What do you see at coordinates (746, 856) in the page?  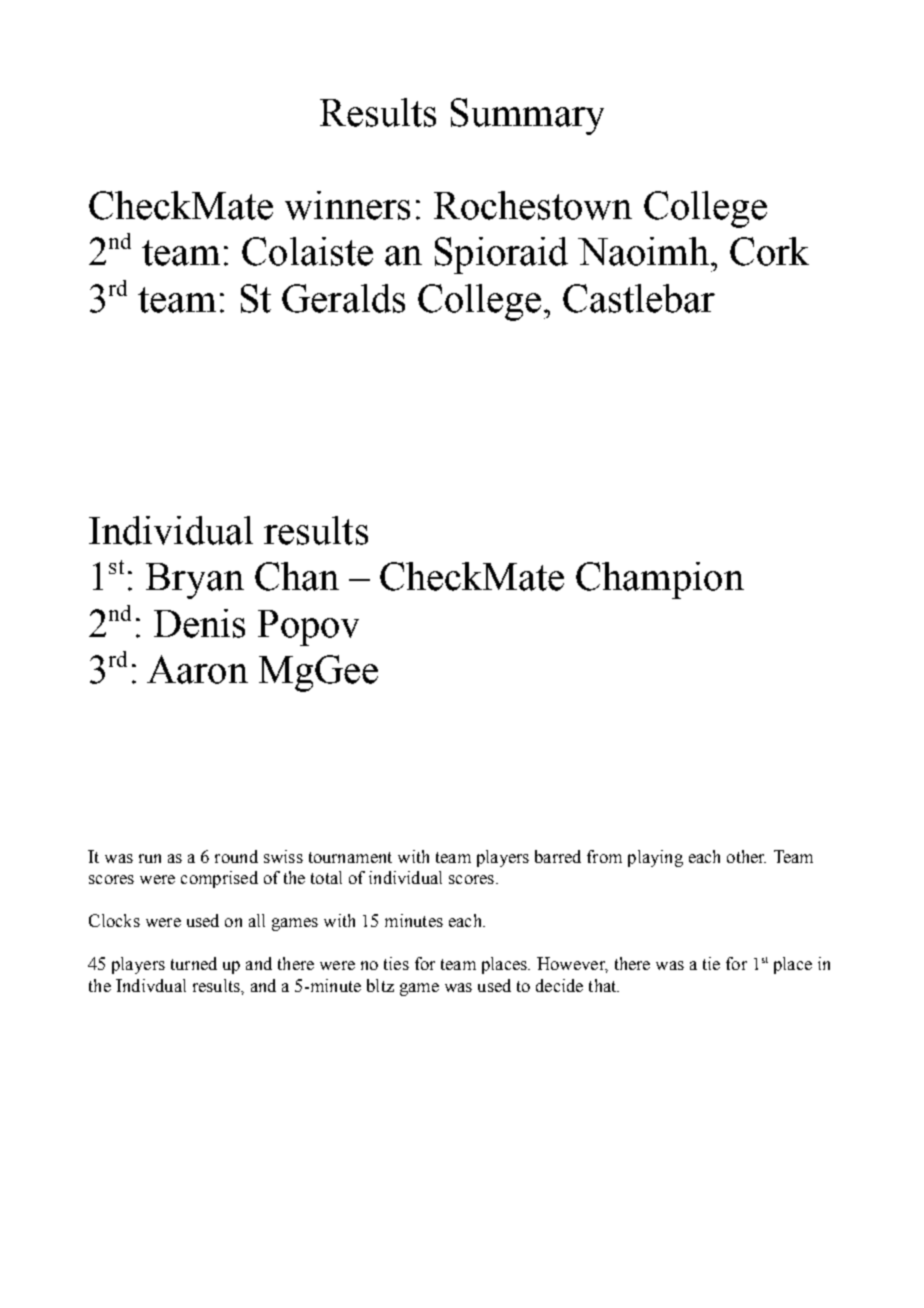 I see `other` at bounding box center [746, 856].
